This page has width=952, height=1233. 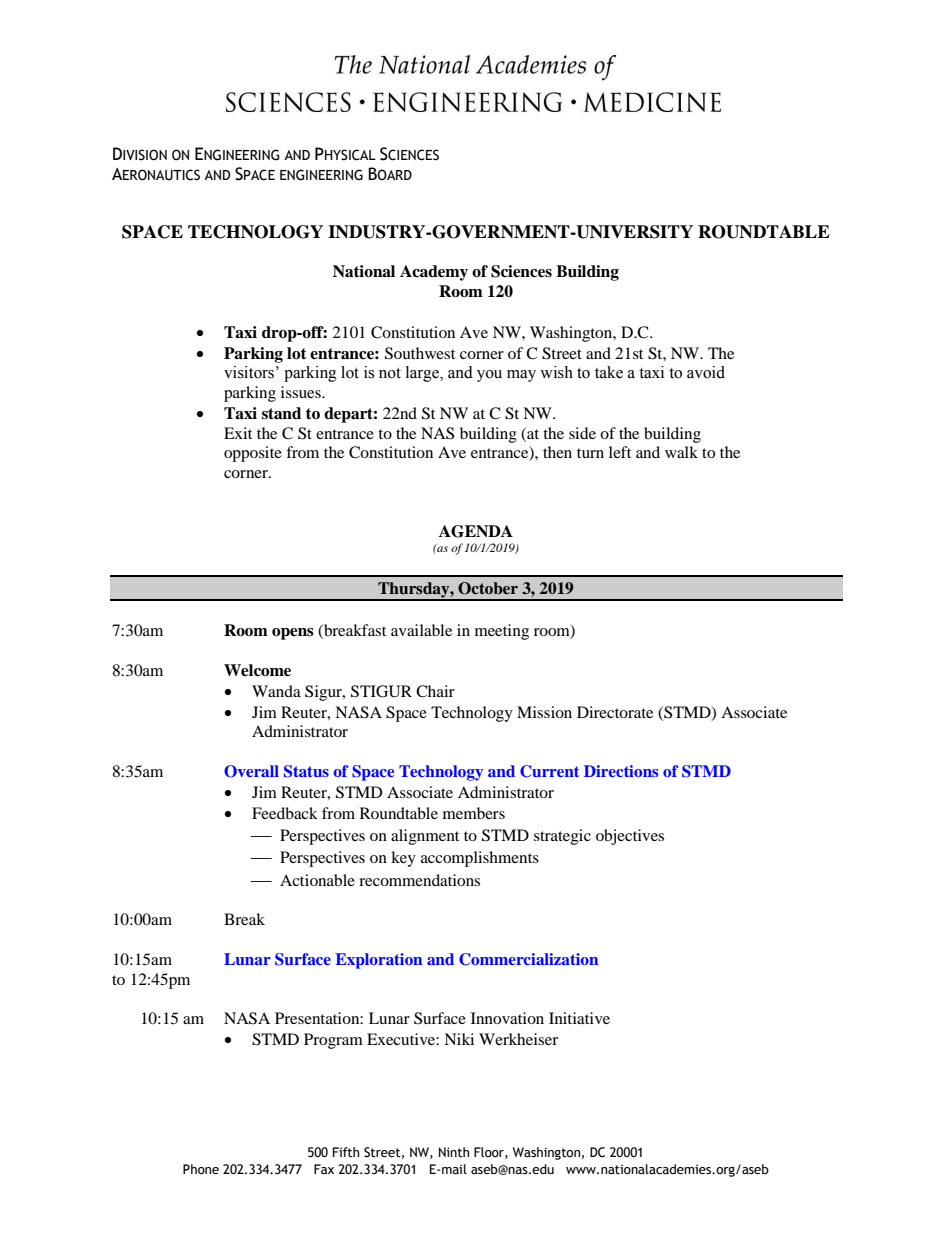 What do you see at coordinates (293, 634) in the page?
I see `opens` at bounding box center [293, 634].
